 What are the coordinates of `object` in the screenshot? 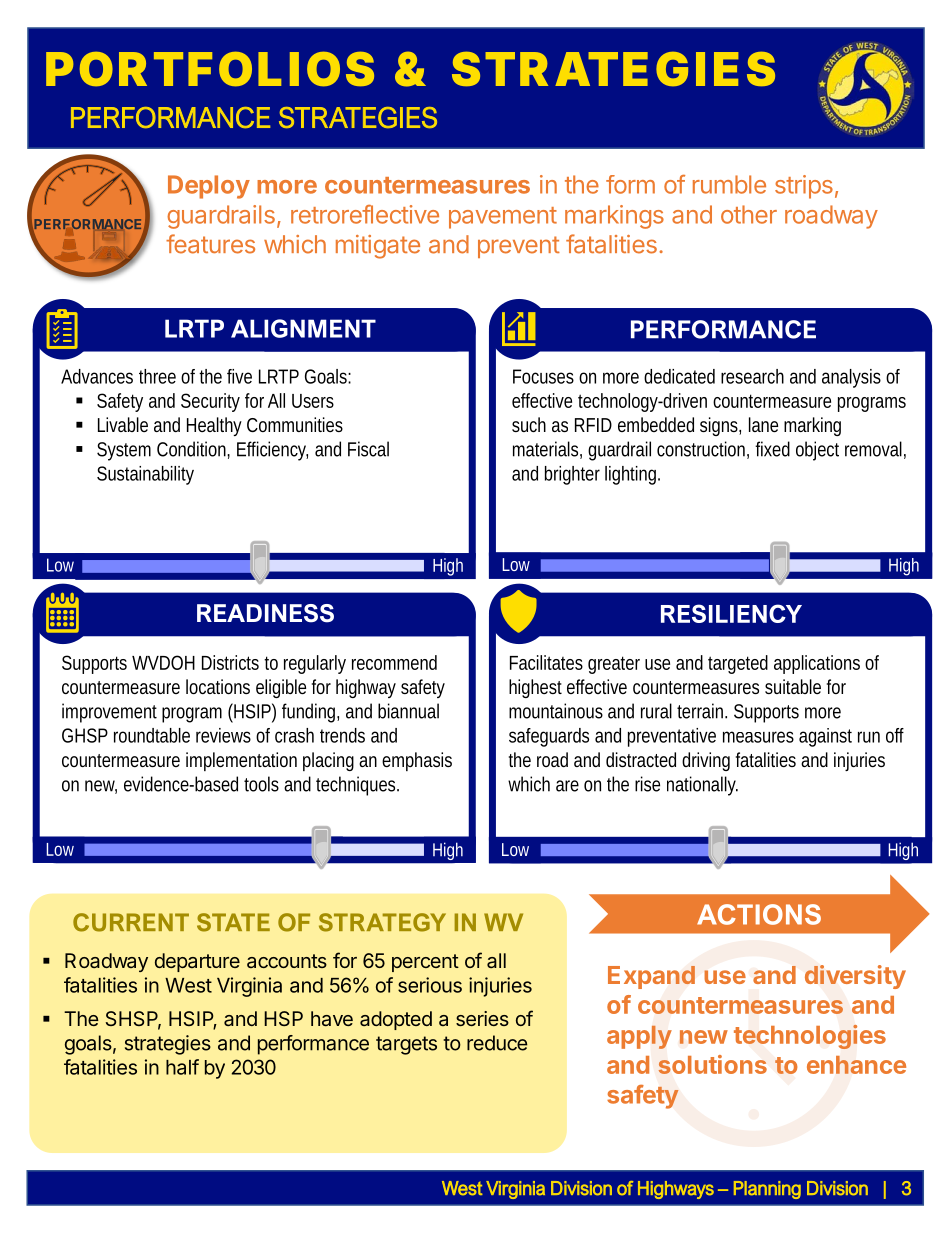 It's located at (817, 451).
